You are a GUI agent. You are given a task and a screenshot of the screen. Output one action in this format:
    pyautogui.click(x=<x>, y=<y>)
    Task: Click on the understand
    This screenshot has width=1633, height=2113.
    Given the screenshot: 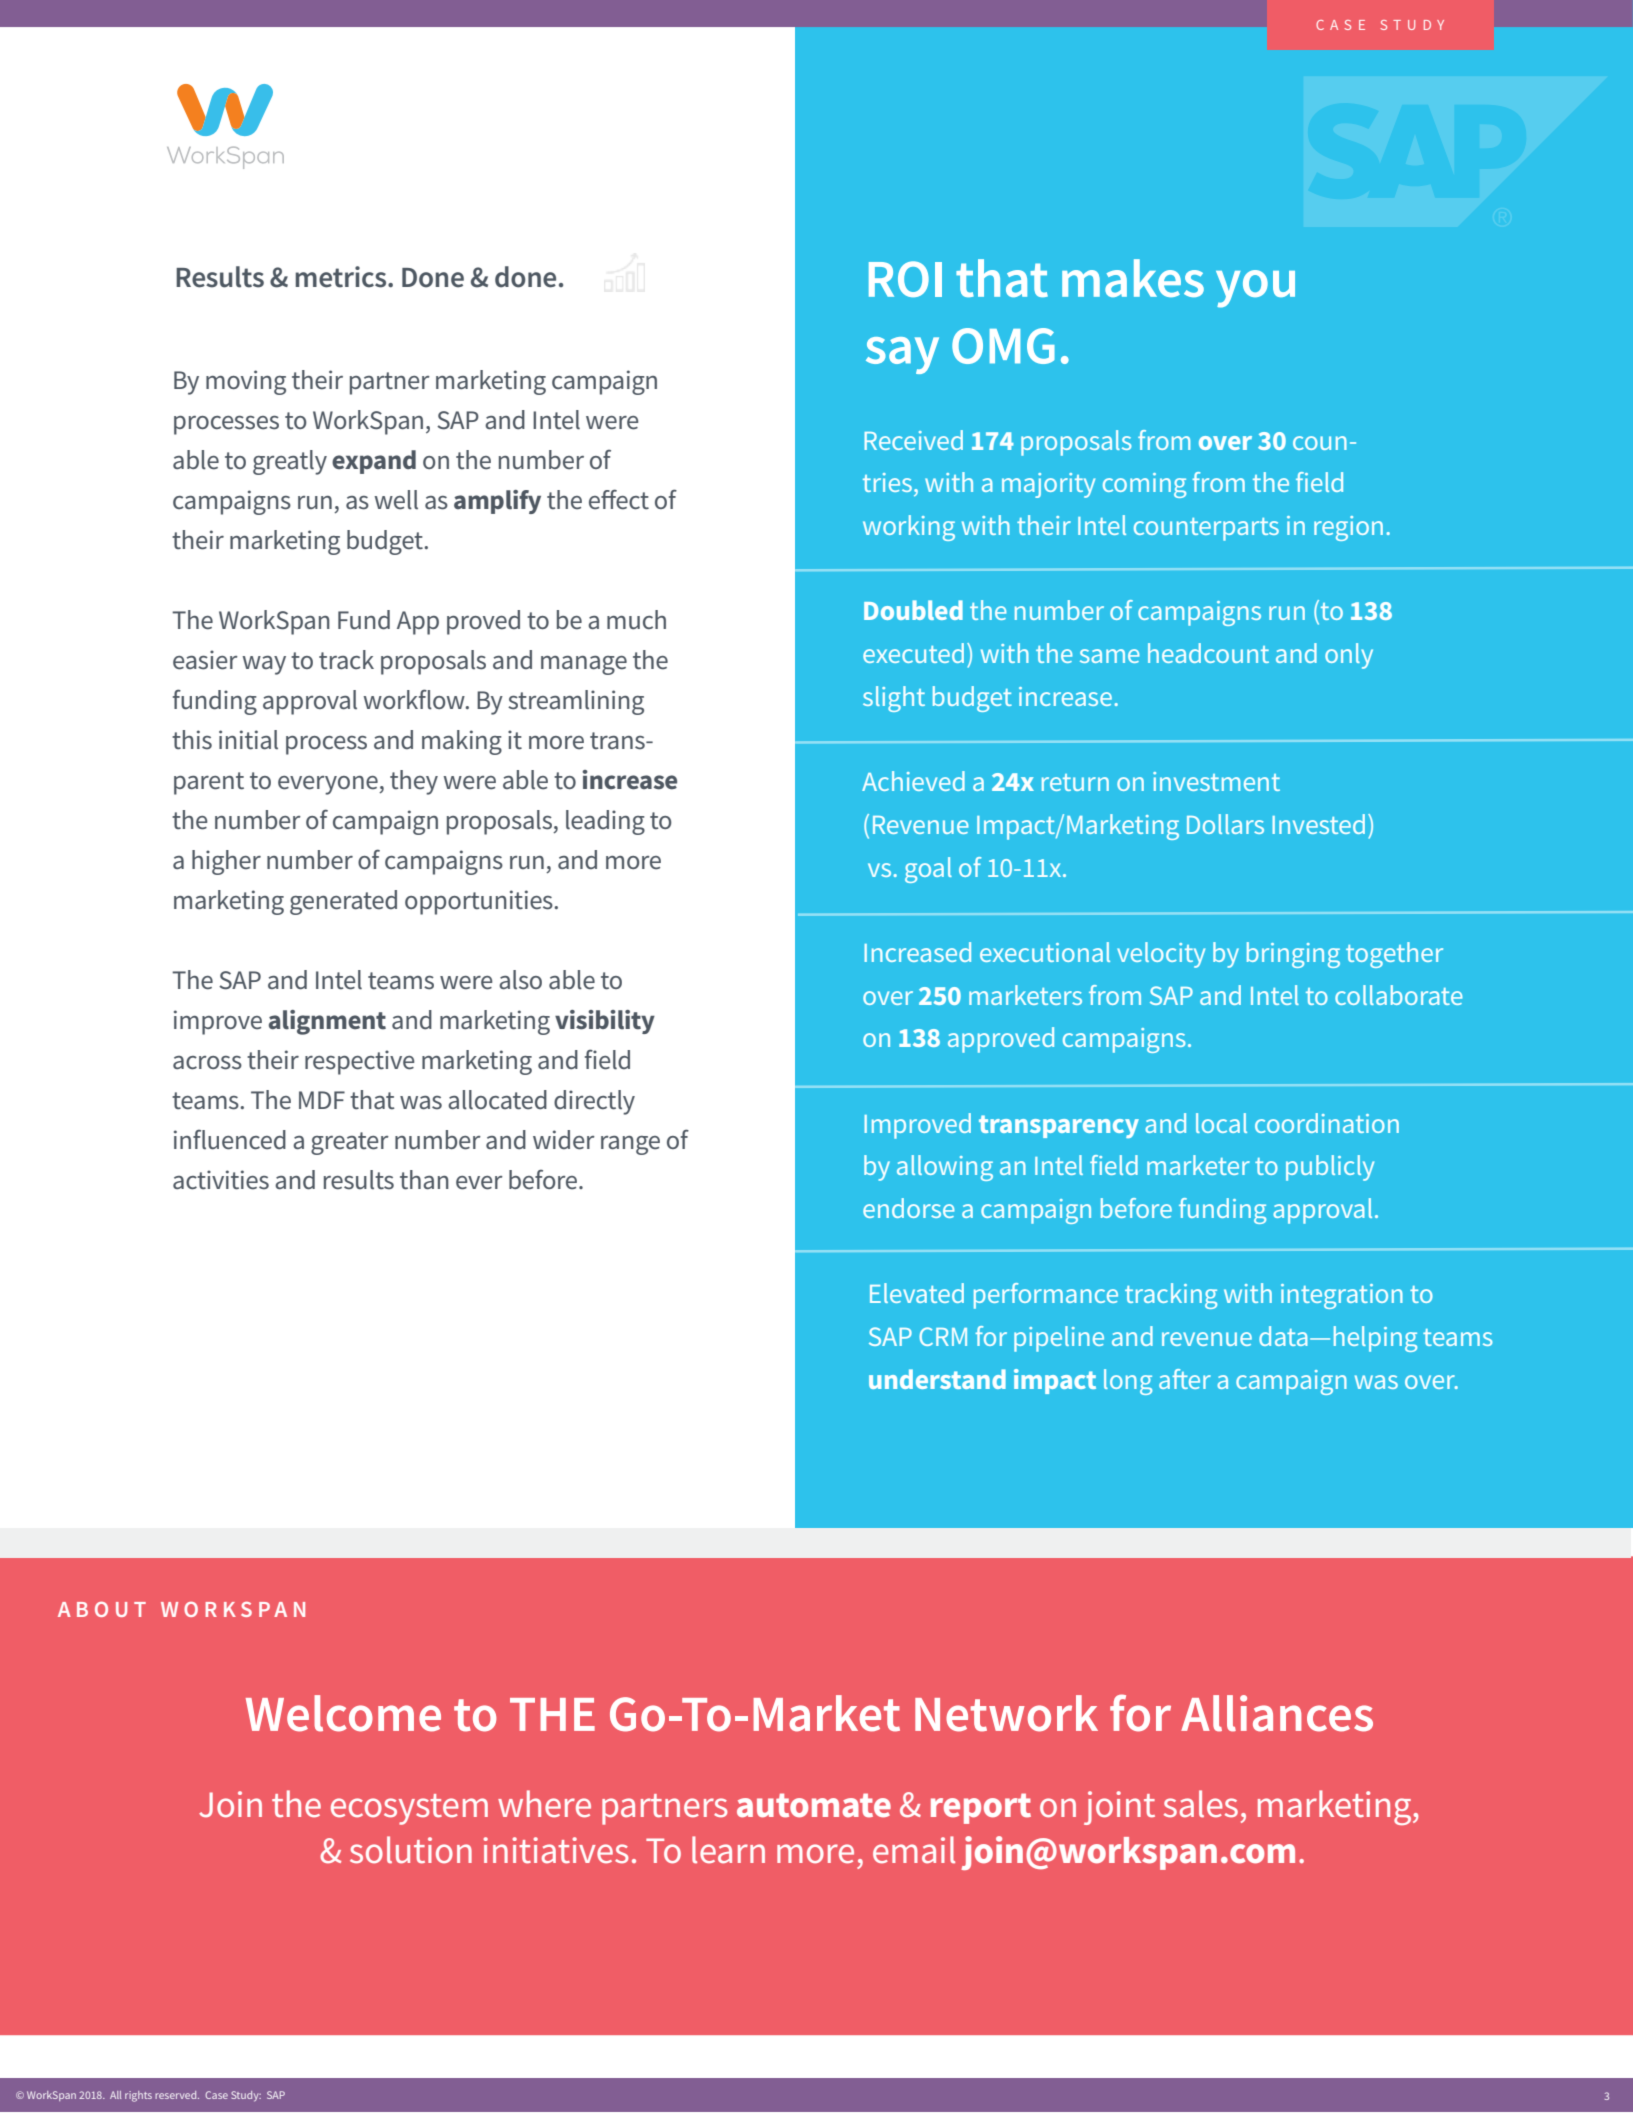 What is the action you would take?
    pyautogui.click(x=937, y=1379)
